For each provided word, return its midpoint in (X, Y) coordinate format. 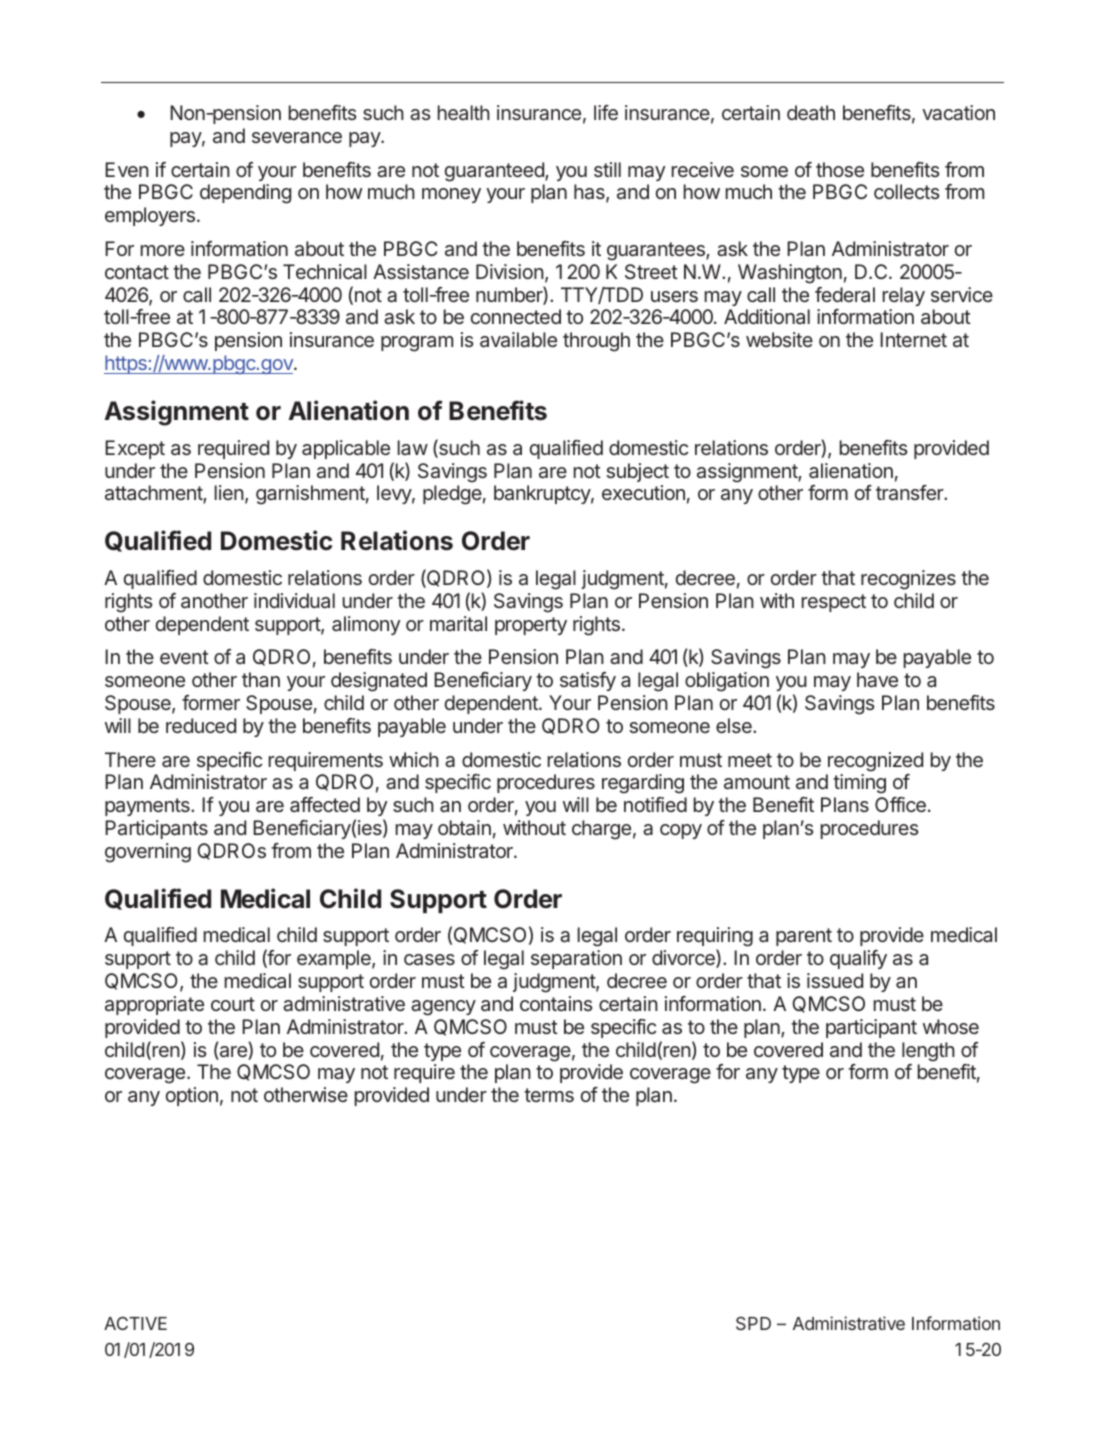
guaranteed (495, 172)
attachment (154, 494)
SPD (753, 1323)
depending (245, 194)
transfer (911, 492)
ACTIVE (135, 1323)
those (840, 169)
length (928, 1052)
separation (576, 959)
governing (148, 853)
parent (804, 937)
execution (643, 492)
